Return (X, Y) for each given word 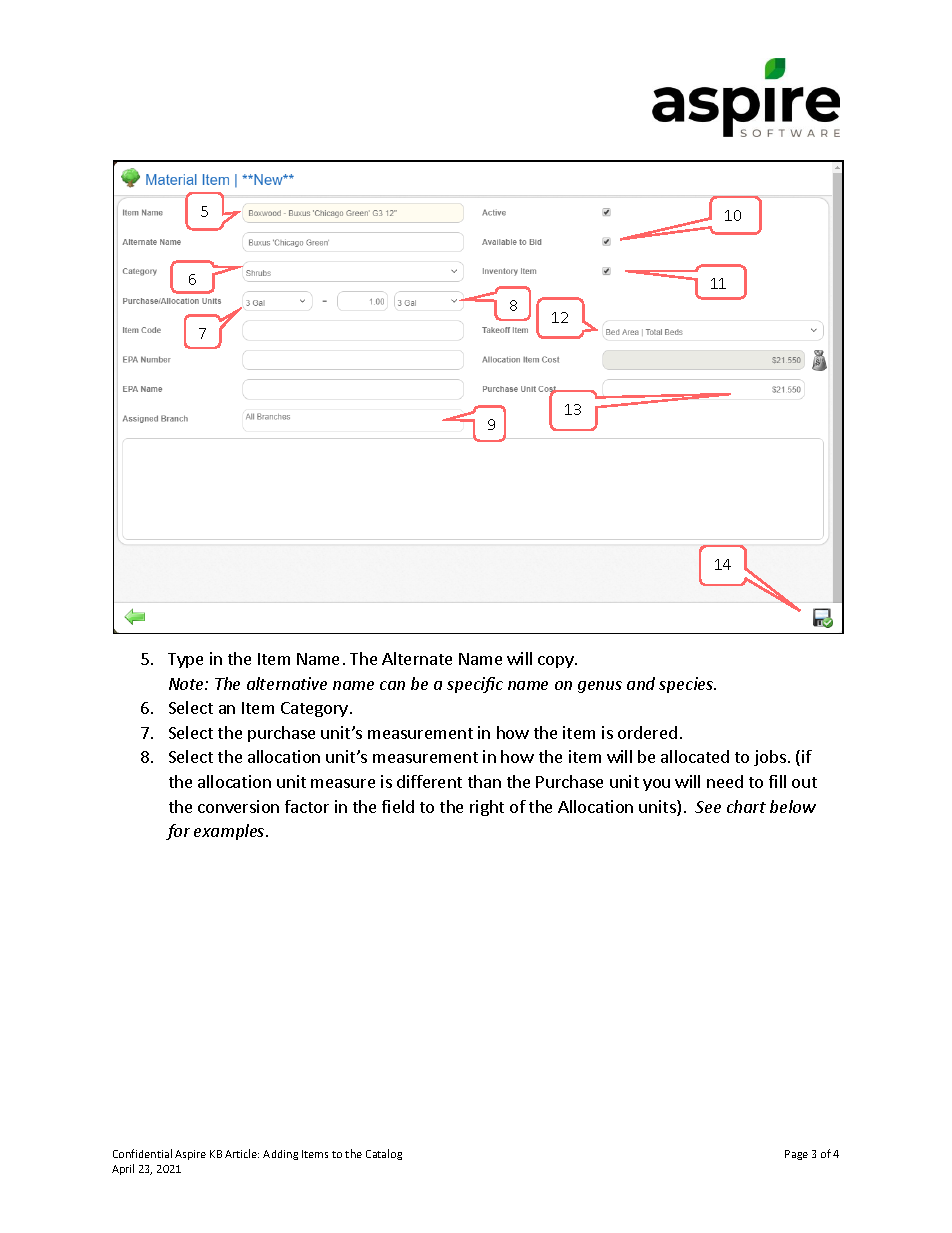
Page (796, 1155)
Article (242, 1153)
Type (185, 660)
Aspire (190, 1155)
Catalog (384, 1154)
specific (475, 685)
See (708, 807)
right (487, 808)
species (687, 685)
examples (230, 832)
